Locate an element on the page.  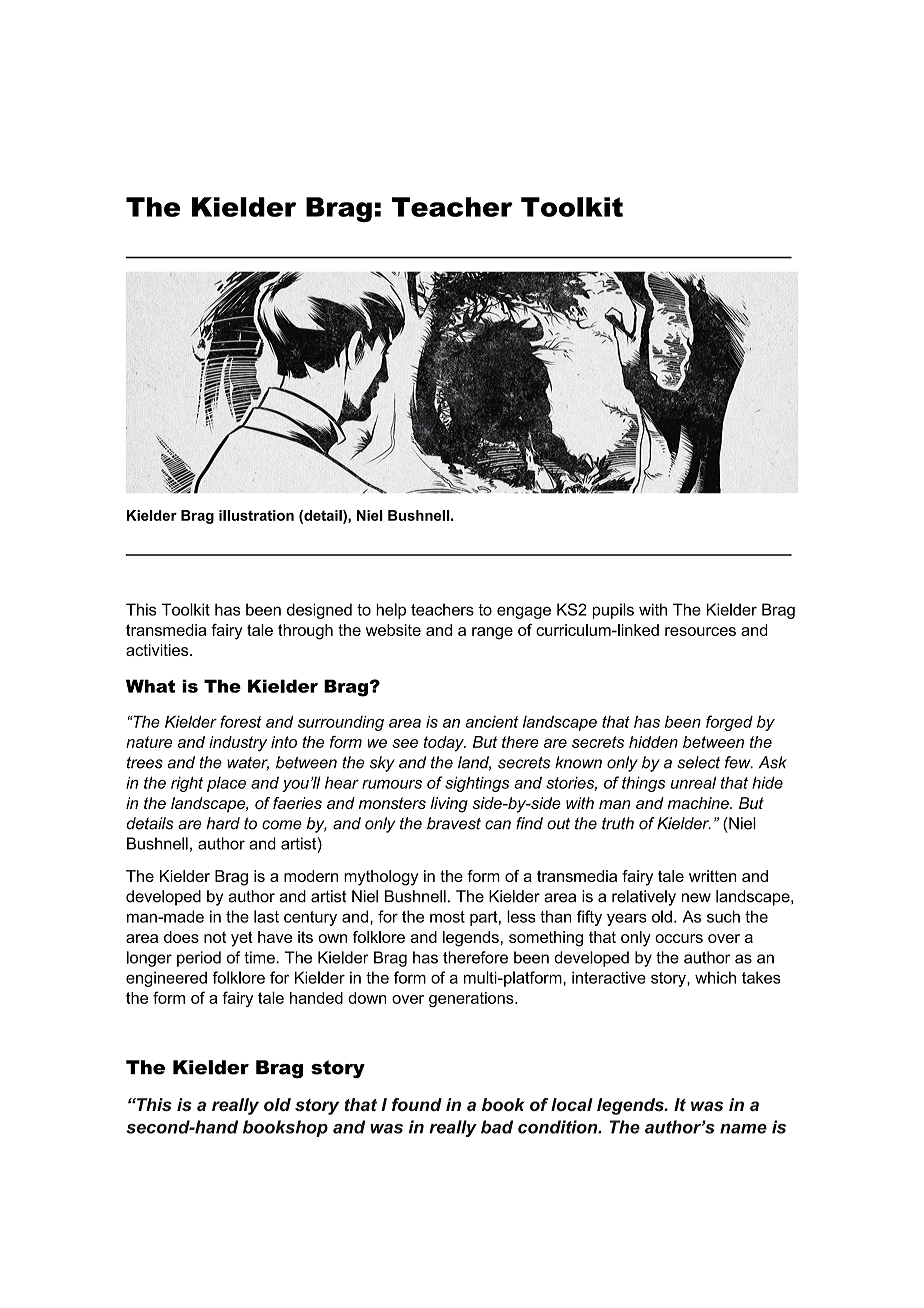
found is located at coordinates (417, 1104).
